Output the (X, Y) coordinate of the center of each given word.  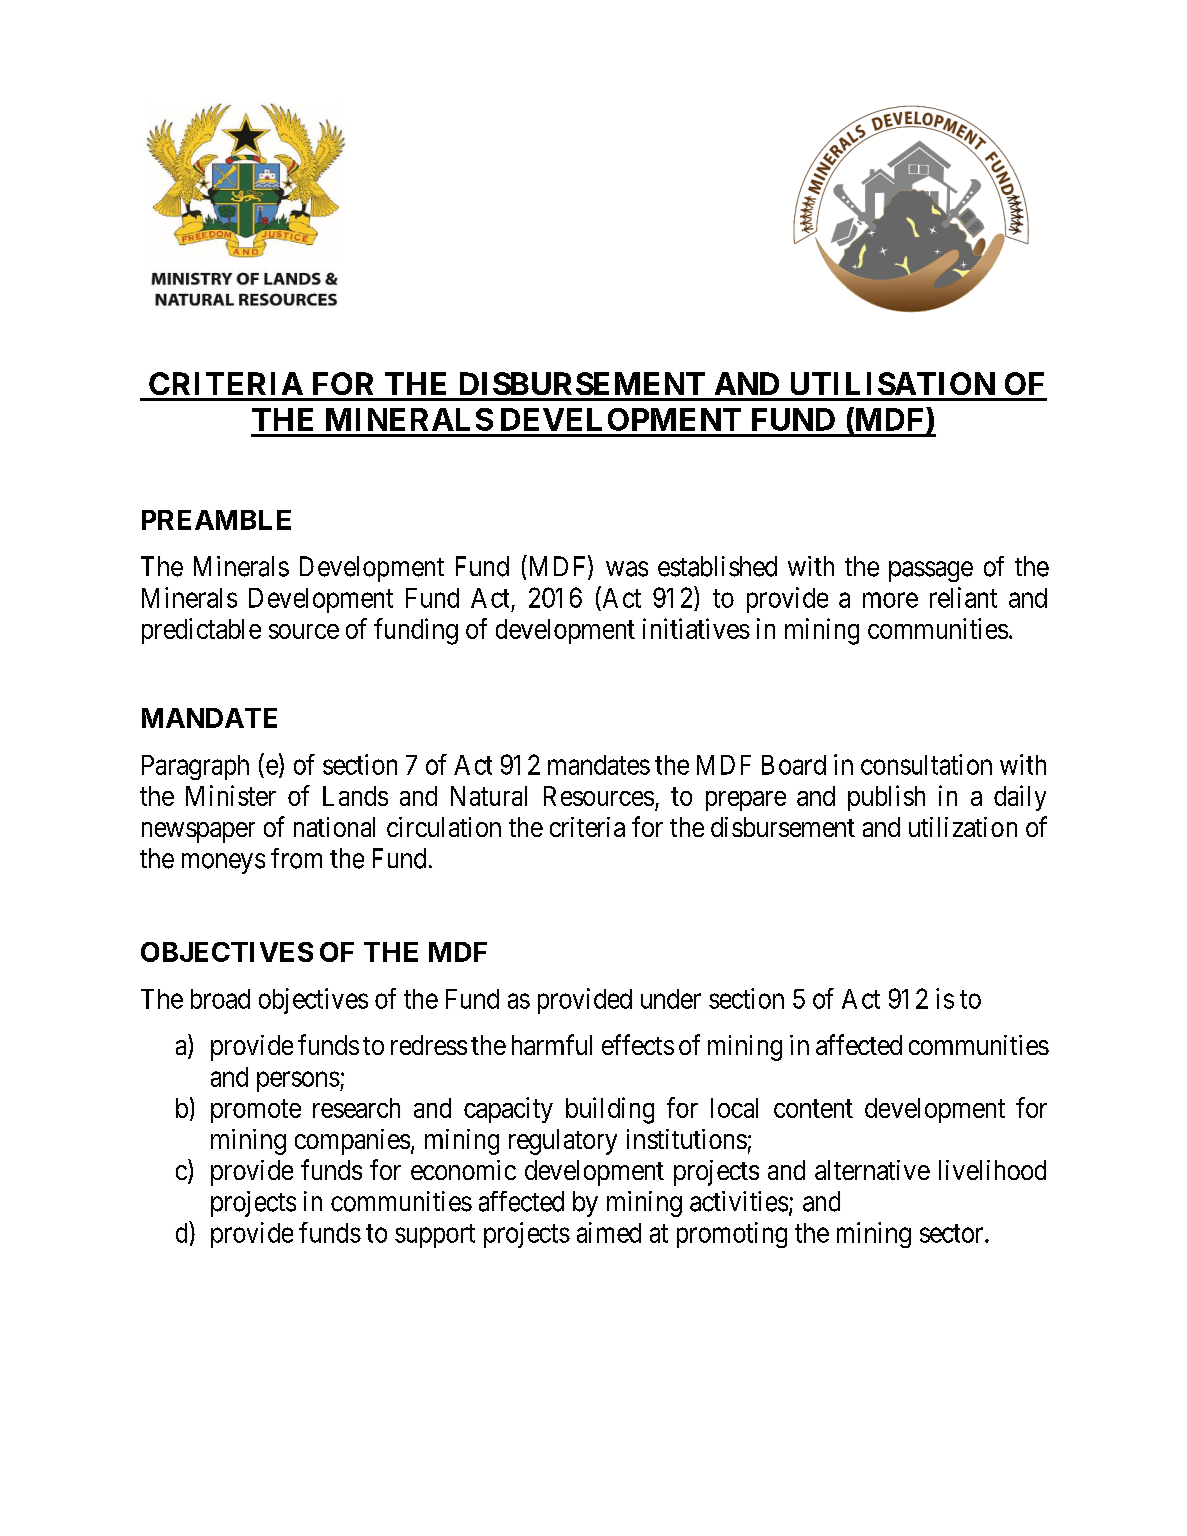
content (813, 1108)
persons (298, 1082)
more (890, 600)
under (671, 999)
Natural (489, 796)
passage (931, 571)
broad (220, 999)
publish (886, 798)
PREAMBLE (216, 520)
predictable (201, 631)
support (435, 1236)
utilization (963, 827)
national (334, 827)
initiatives (696, 628)
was (627, 569)
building (610, 1110)
